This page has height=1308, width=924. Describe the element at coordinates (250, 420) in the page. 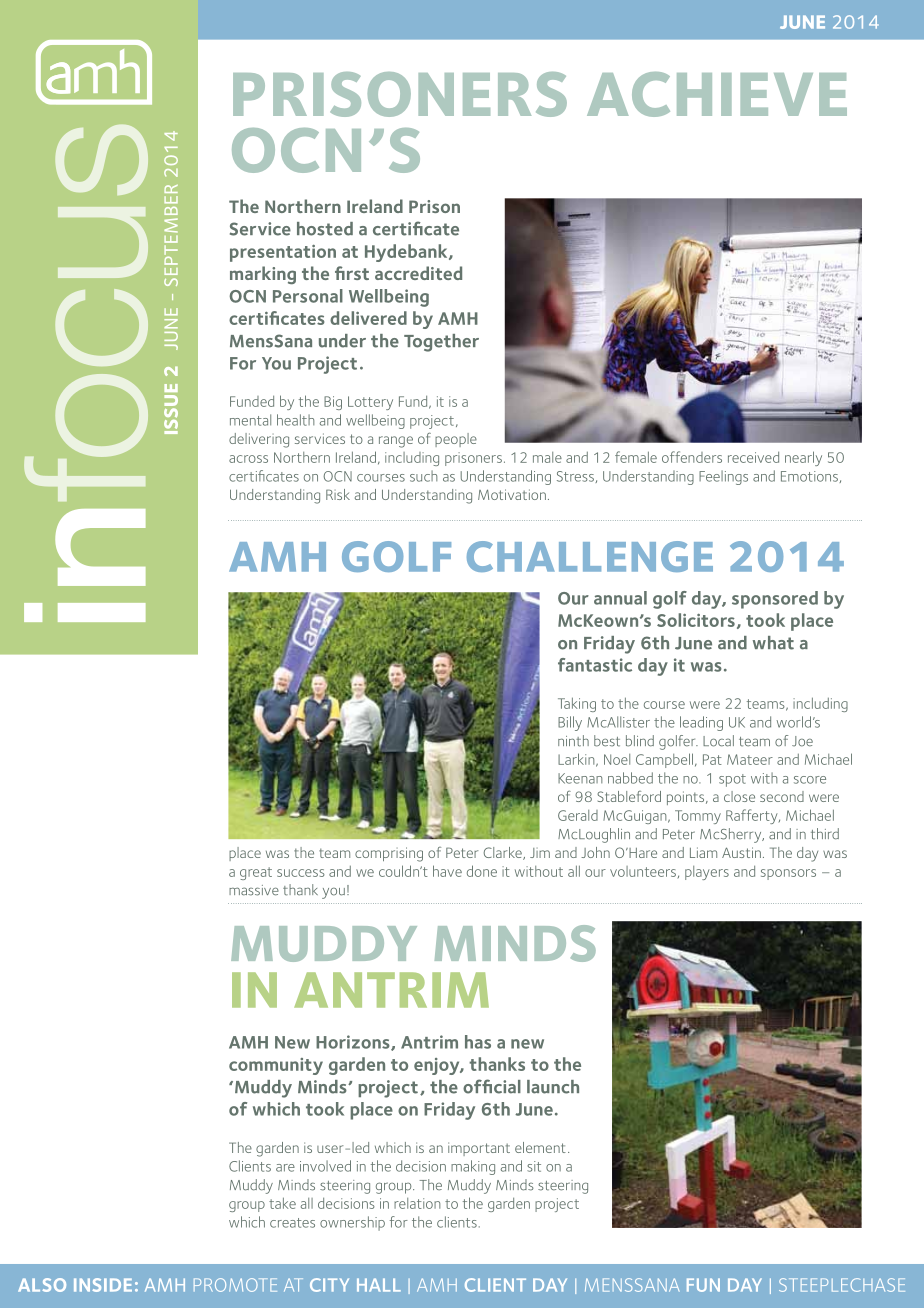

I see `mental` at that location.
